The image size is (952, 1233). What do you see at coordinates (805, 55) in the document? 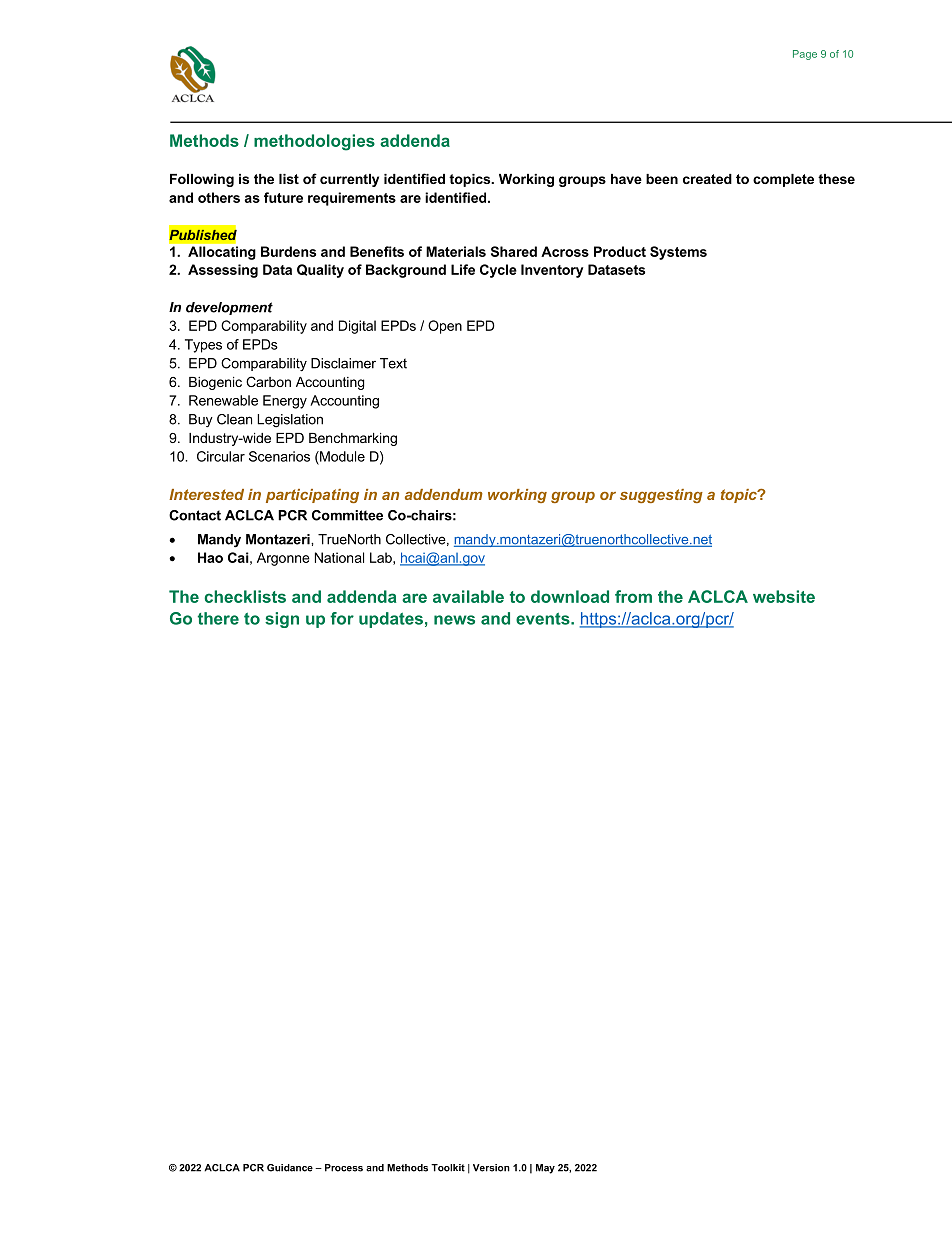
I see `Page` at bounding box center [805, 55].
